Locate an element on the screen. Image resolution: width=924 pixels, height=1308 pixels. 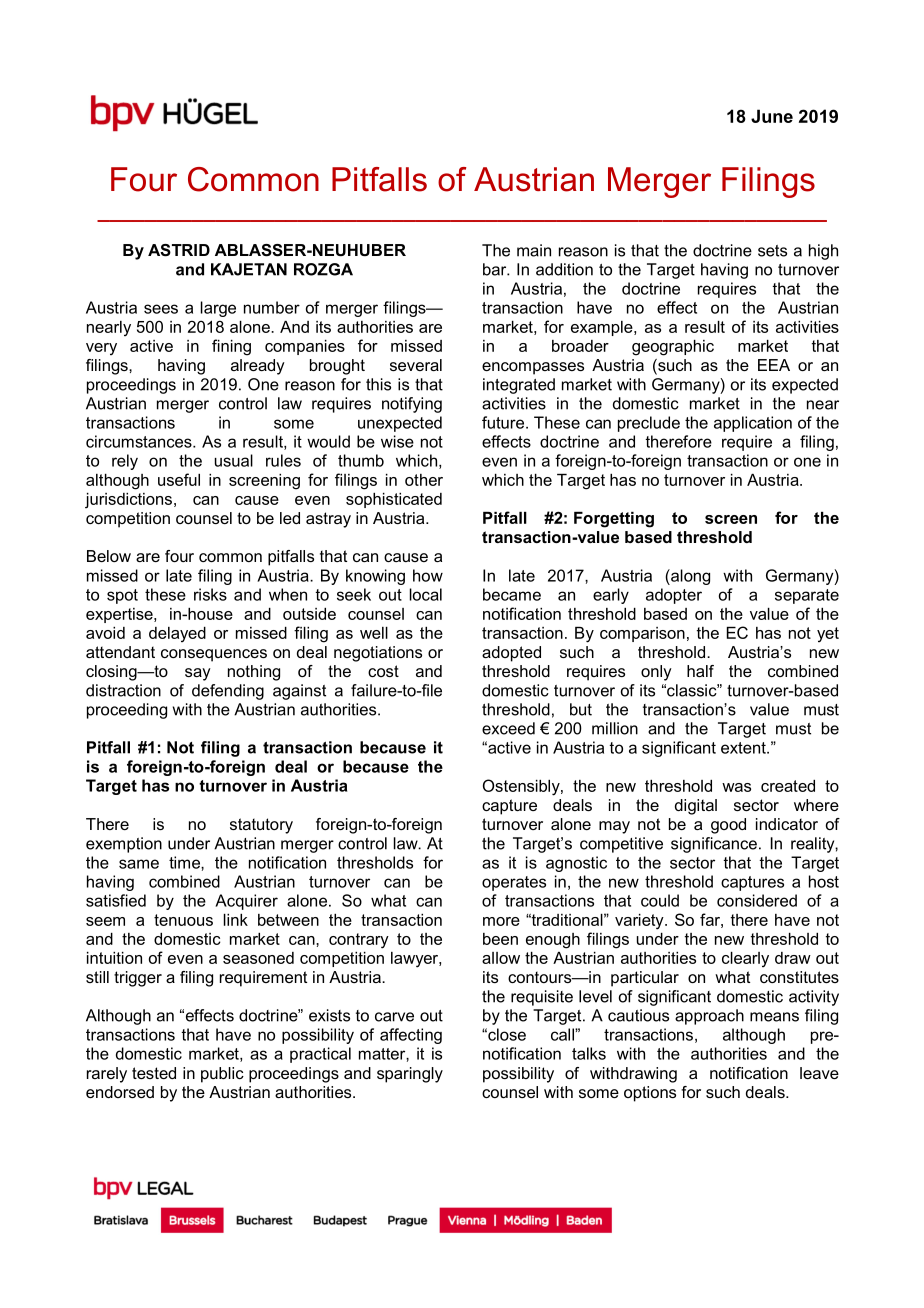
main is located at coordinates (534, 250).
